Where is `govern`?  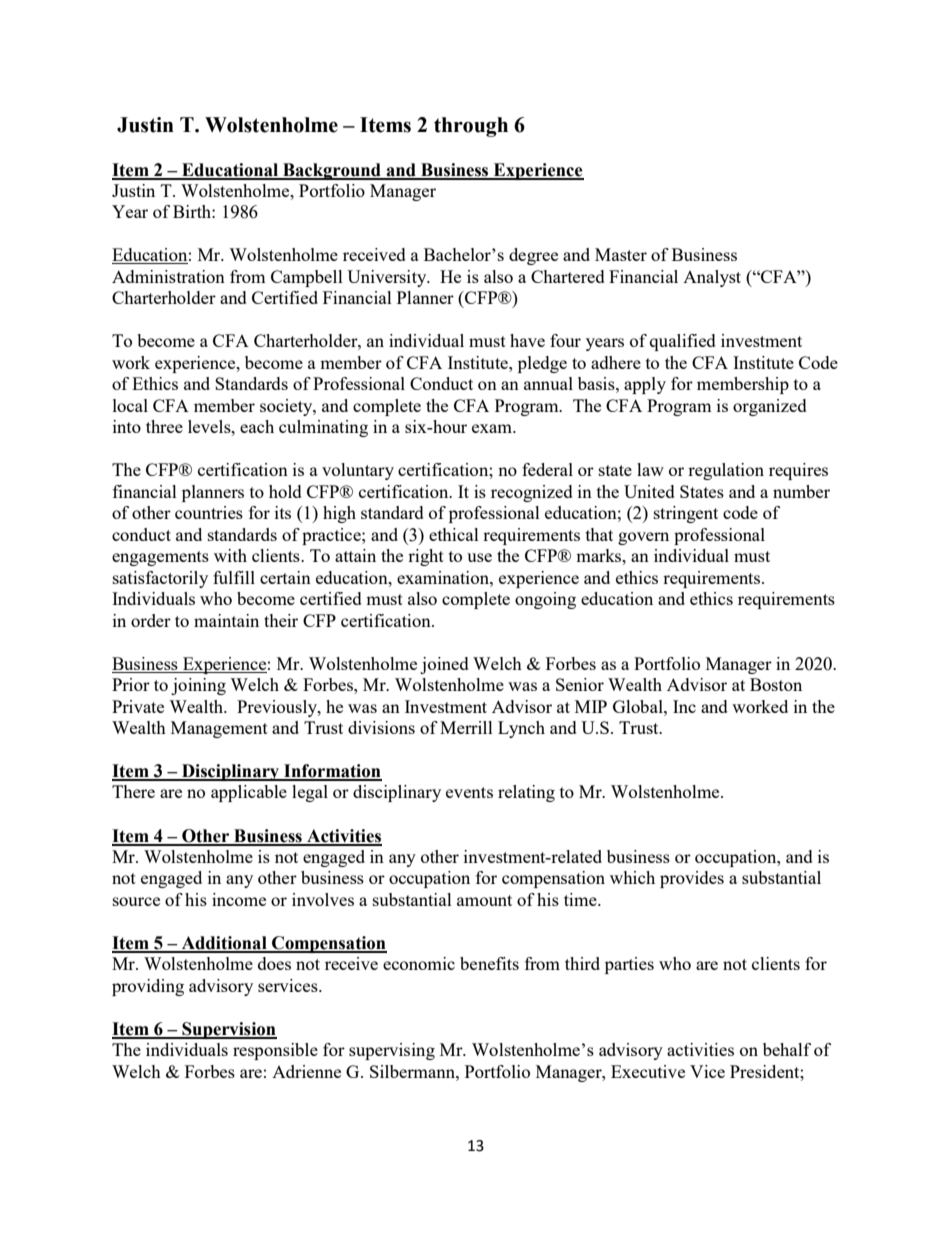
govern is located at coordinates (643, 538).
